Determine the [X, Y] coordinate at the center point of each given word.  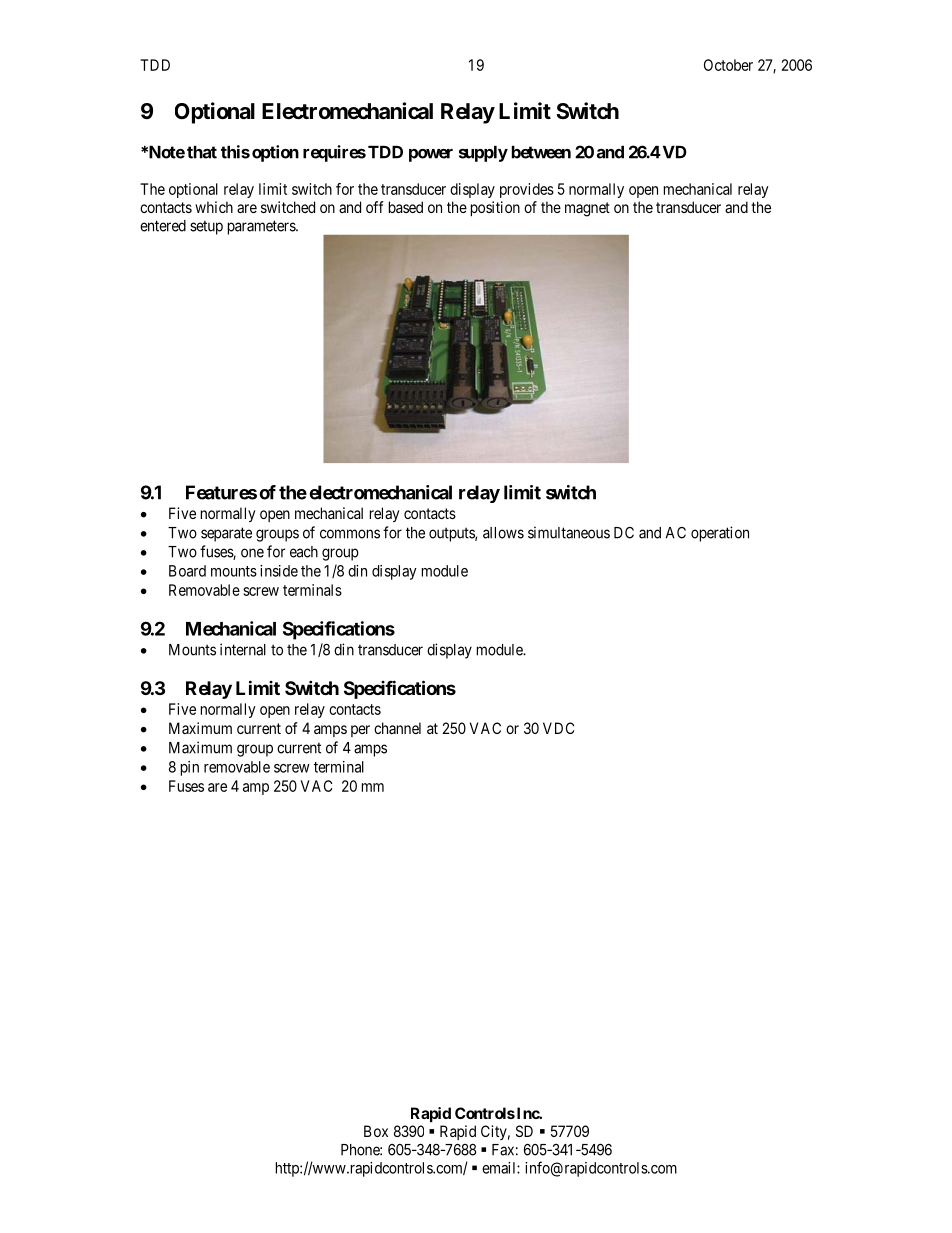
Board [187, 571]
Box [376, 1131]
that [202, 152]
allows [503, 533]
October [728, 65]
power [431, 155]
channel [397, 728]
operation [720, 534]
